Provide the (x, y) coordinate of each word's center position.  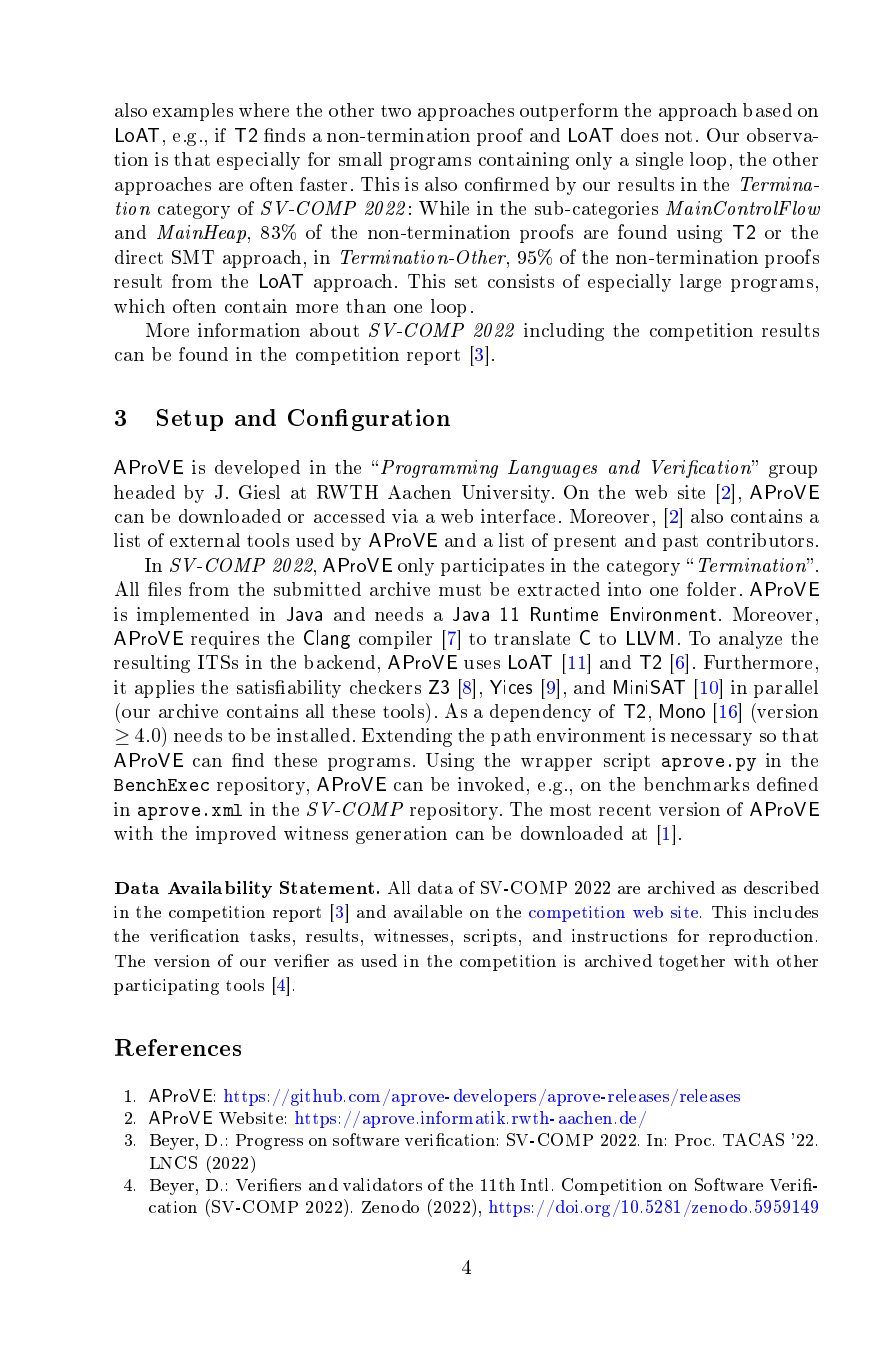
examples (193, 112)
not (678, 136)
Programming (439, 469)
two (396, 111)
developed (257, 469)
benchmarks (696, 784)
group (793, 471)
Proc (694, 1140)
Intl (537, 1184)
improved (236, 835)
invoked (491, 784)
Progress (269, 1142)
